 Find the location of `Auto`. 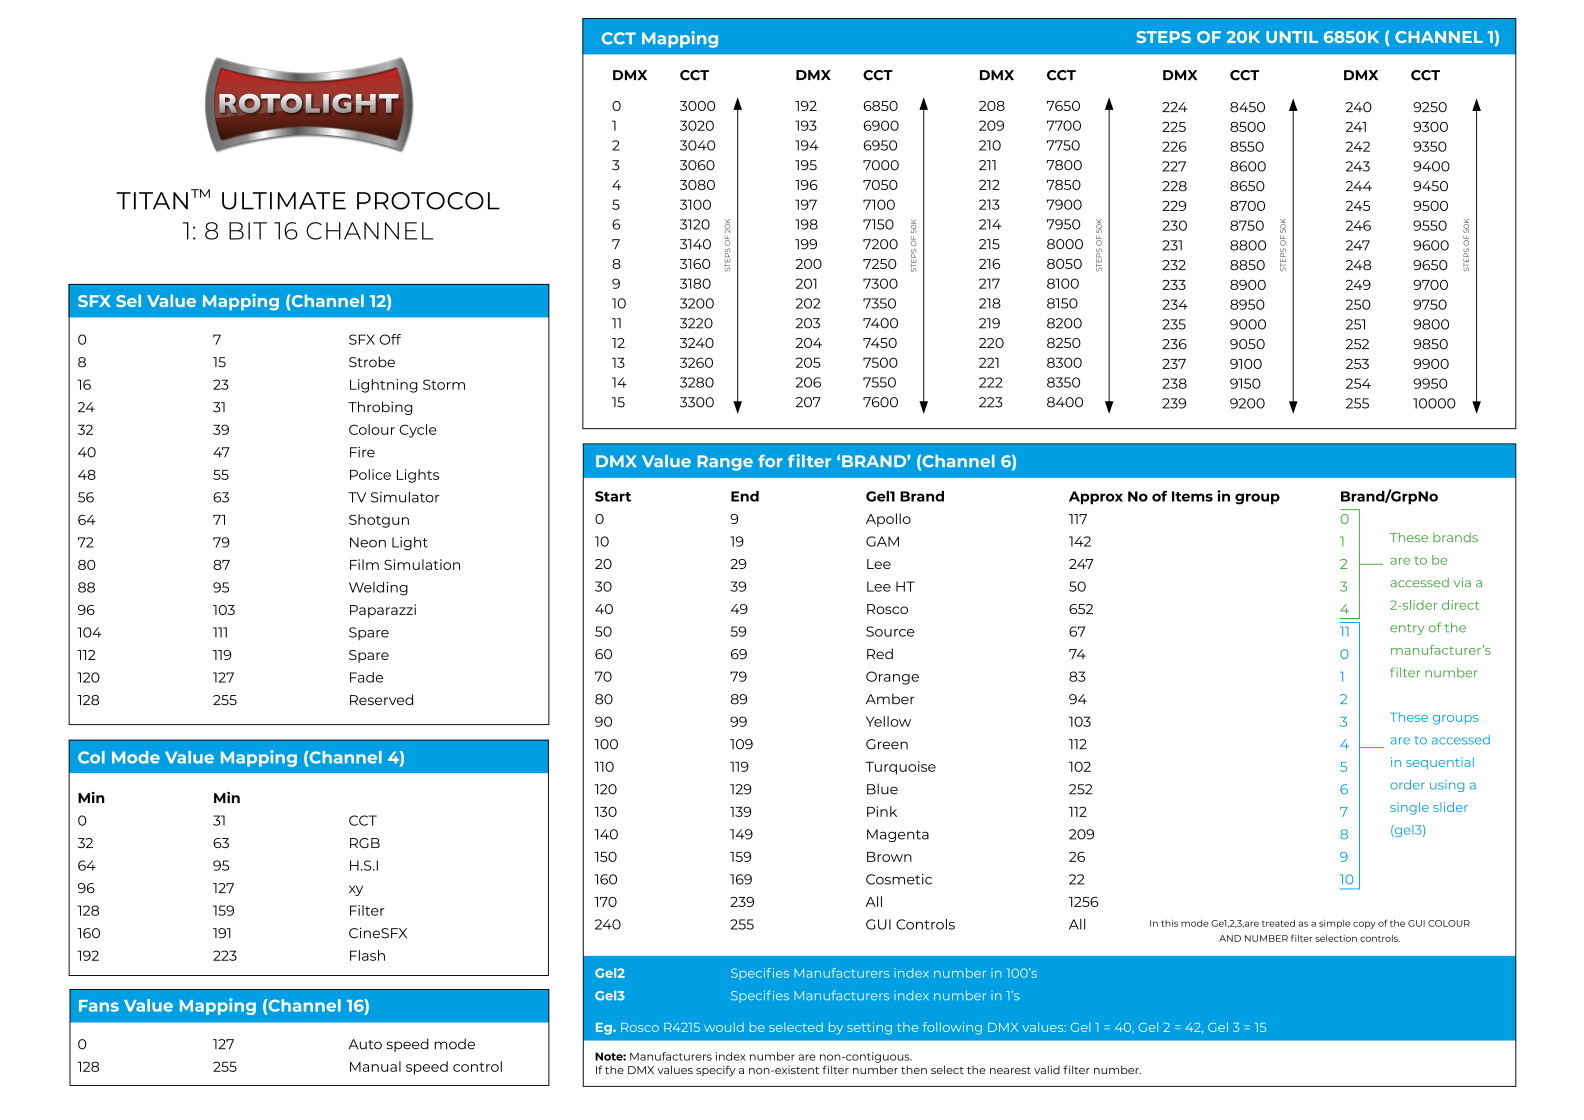

Auto is located at coordinates (365, 1044).
